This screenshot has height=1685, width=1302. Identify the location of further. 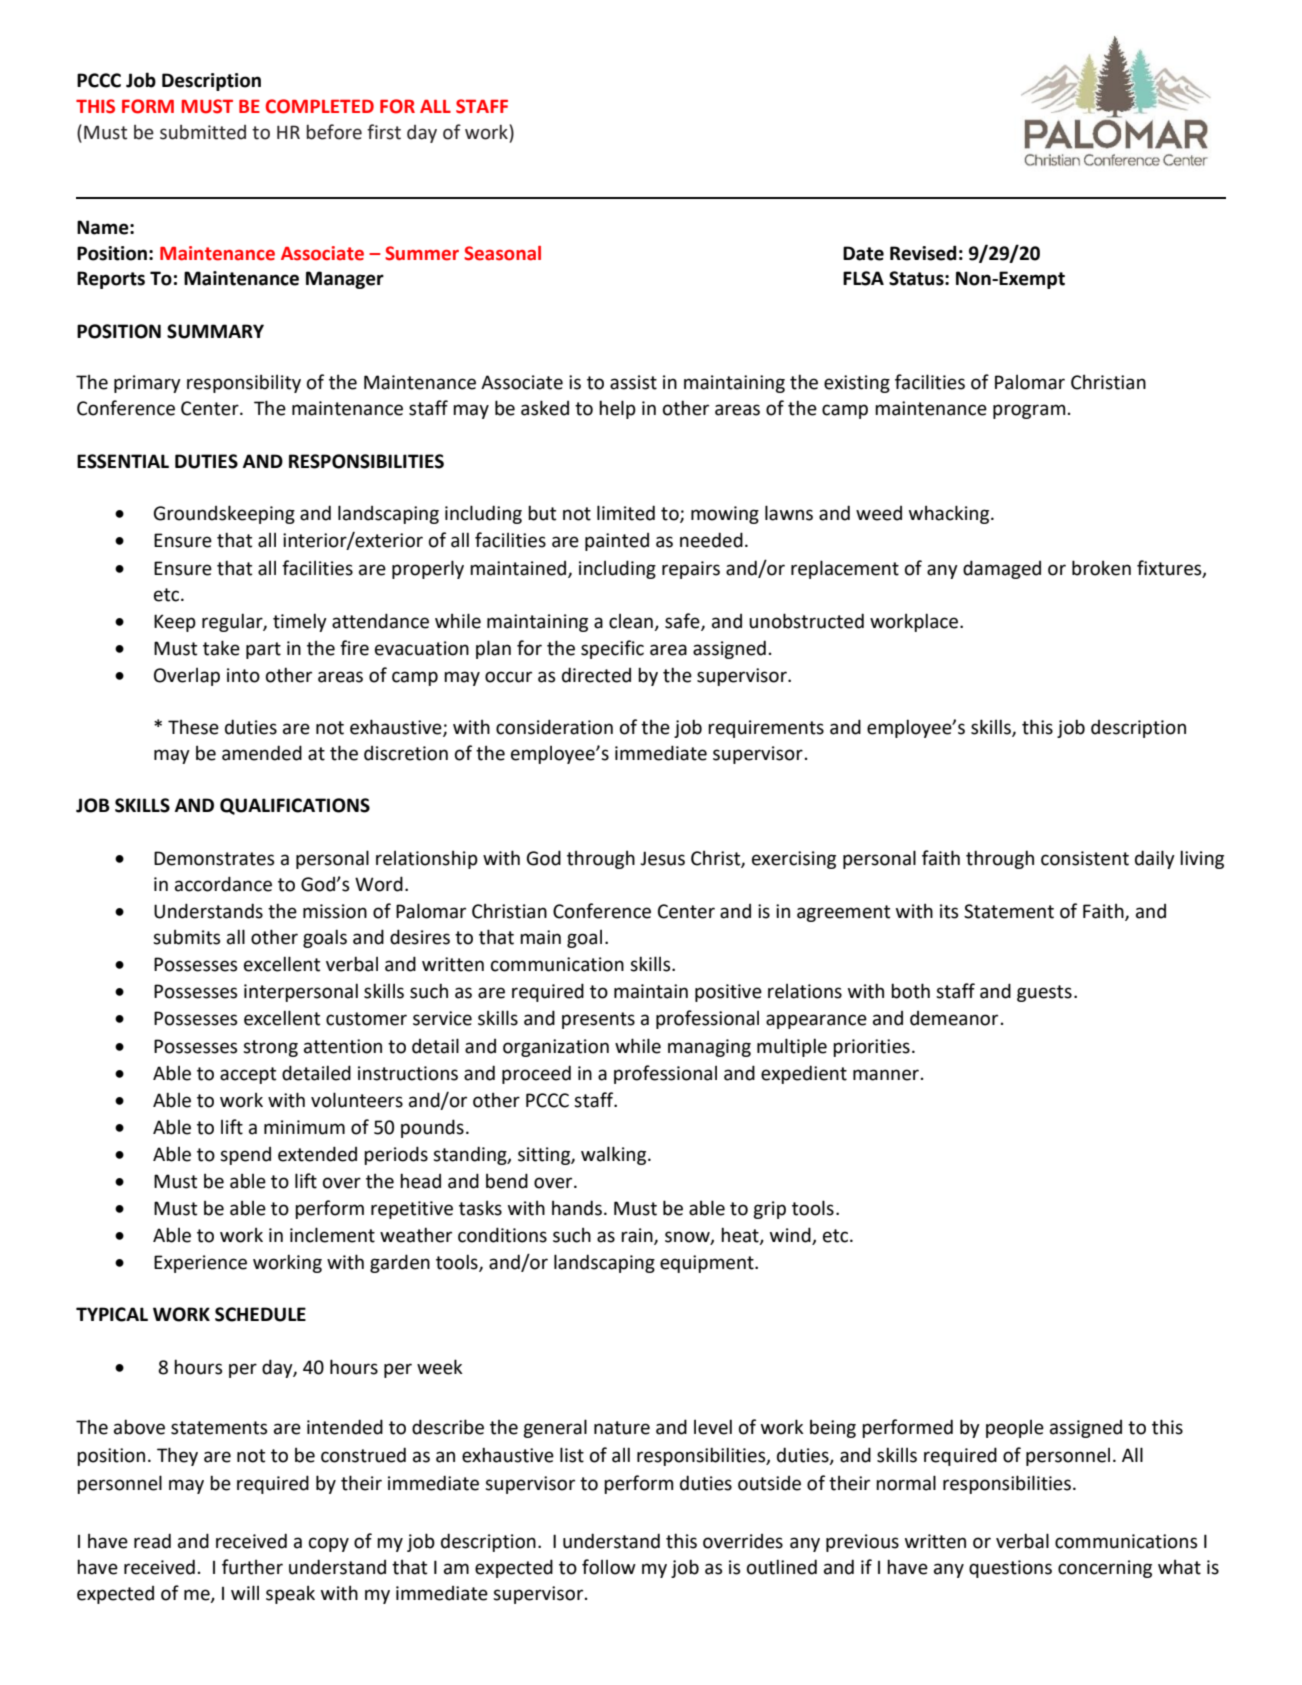
(252, 1567).
